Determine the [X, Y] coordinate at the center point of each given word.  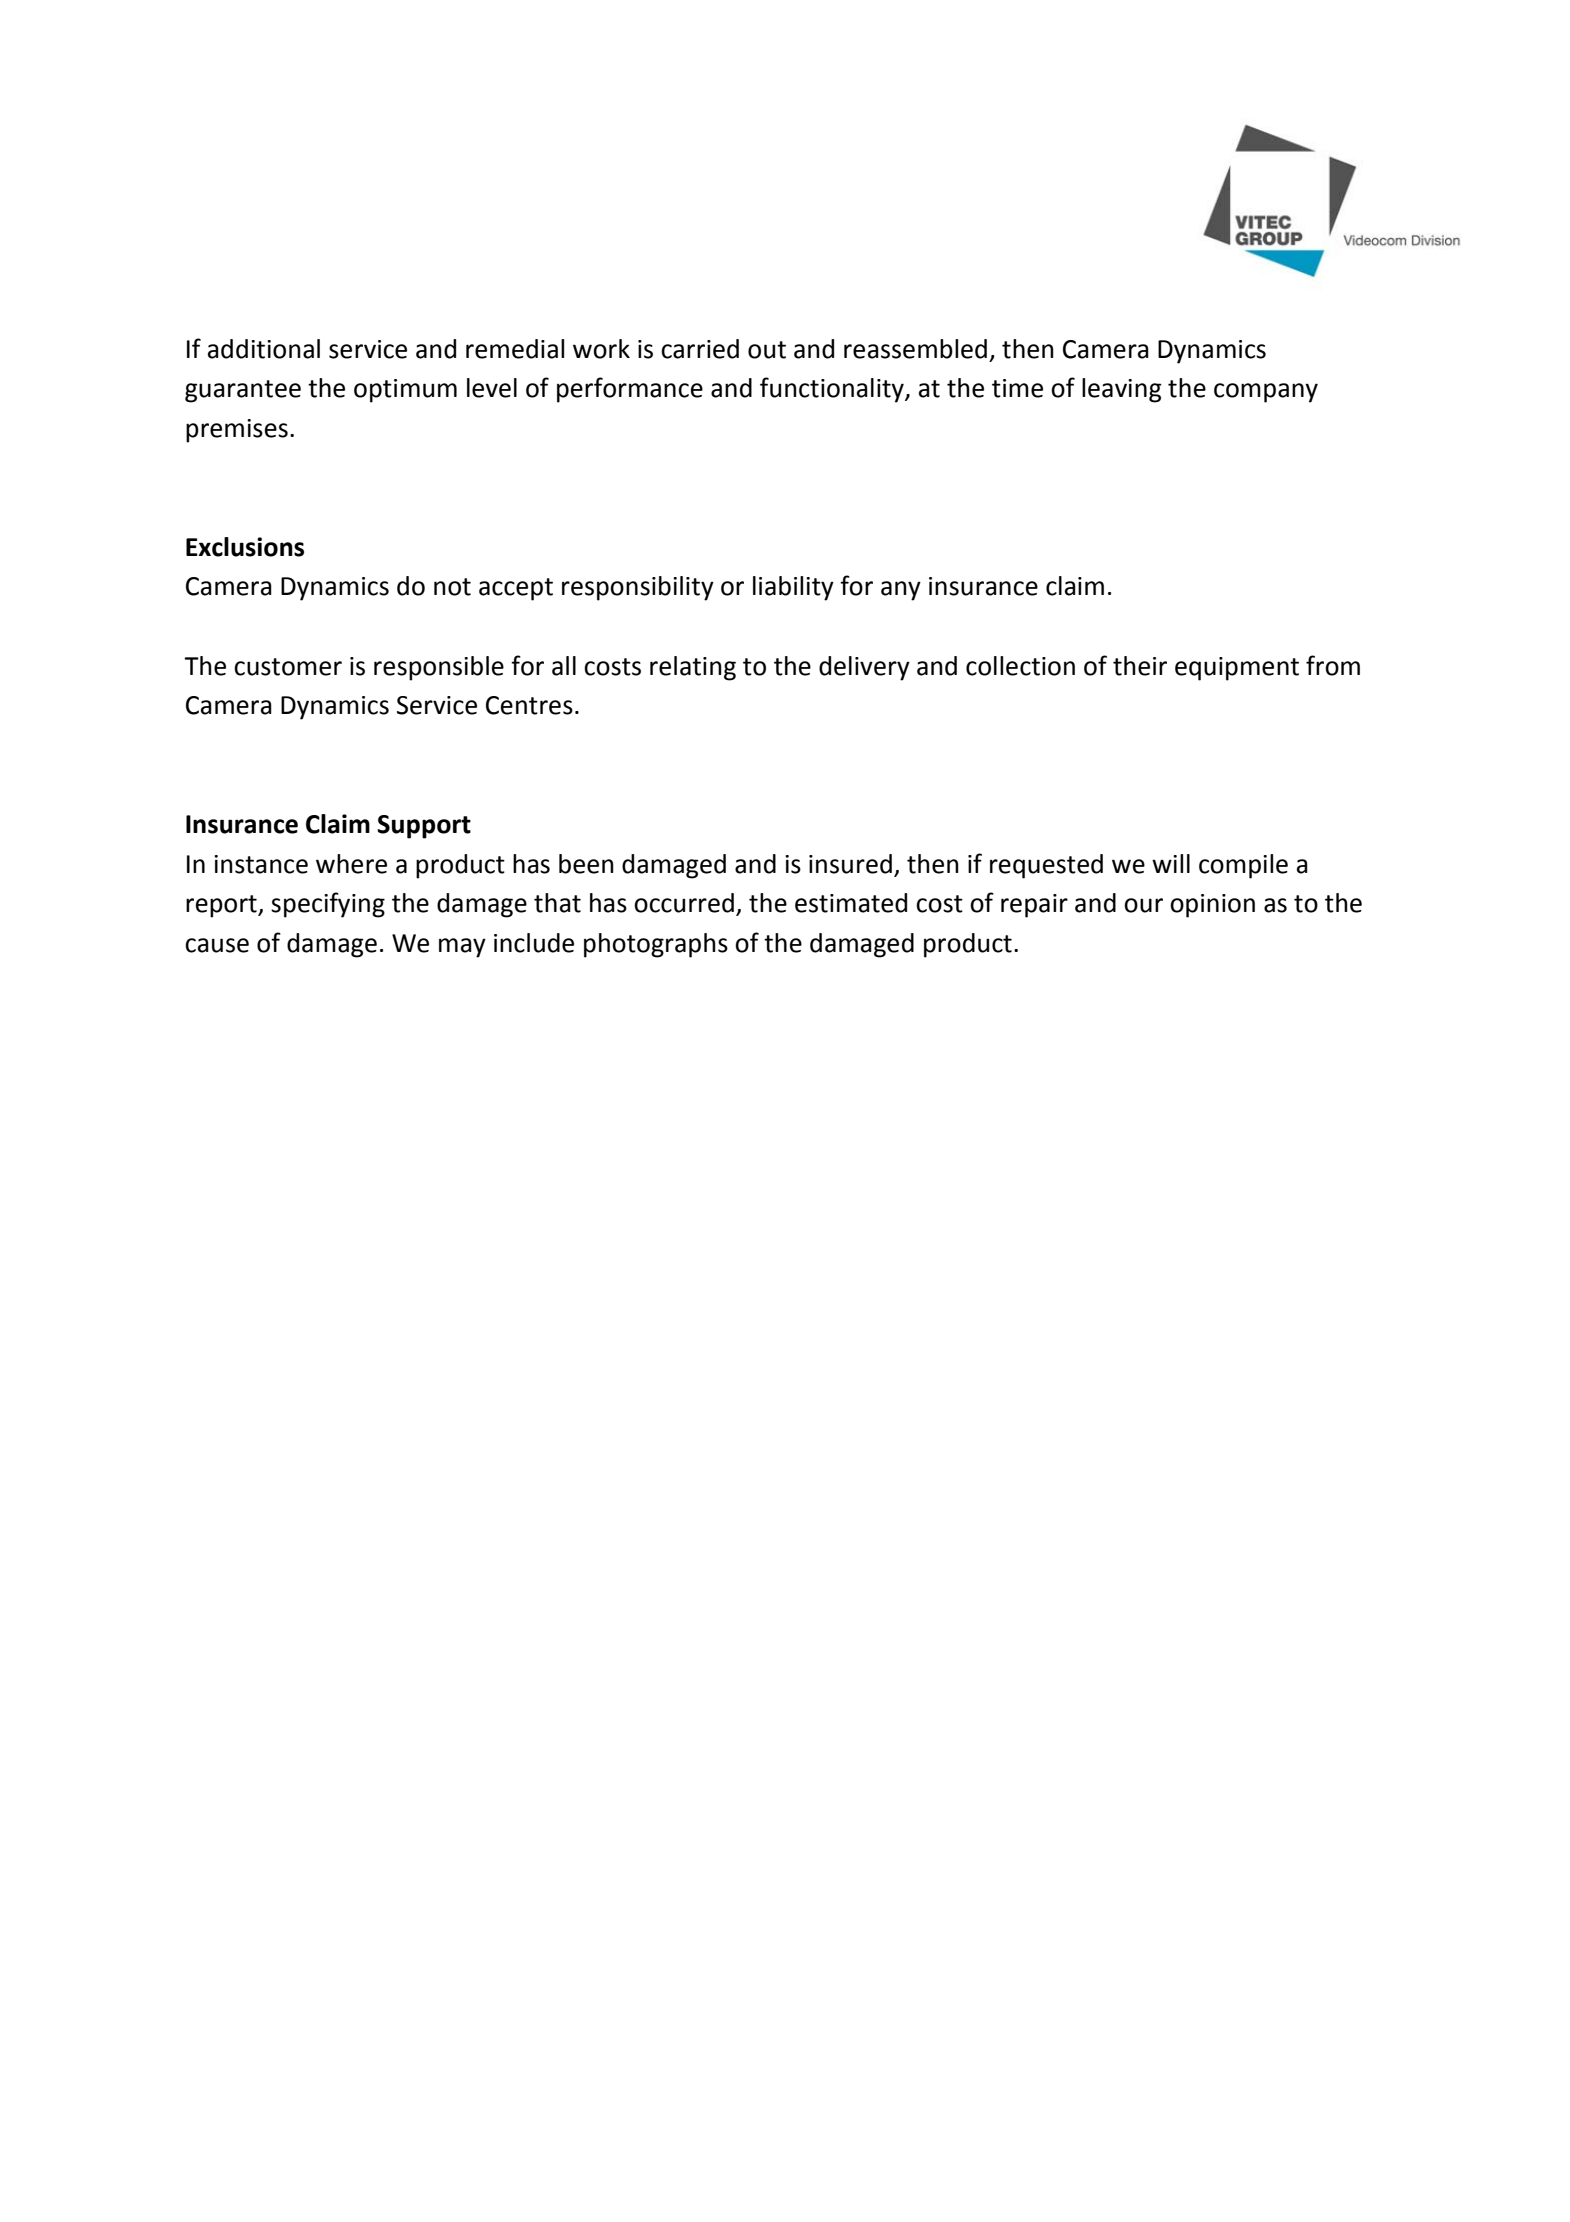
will [1171, 863]
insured [850, 864]
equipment [1237, 669]
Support [424, 827]
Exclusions [245, 547]
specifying [328, 905]
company [1266, 393]
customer [288, 667]
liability [793, 588]
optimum [405, 391]
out [767, 350]
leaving [1122, 390]
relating [693, 668]
